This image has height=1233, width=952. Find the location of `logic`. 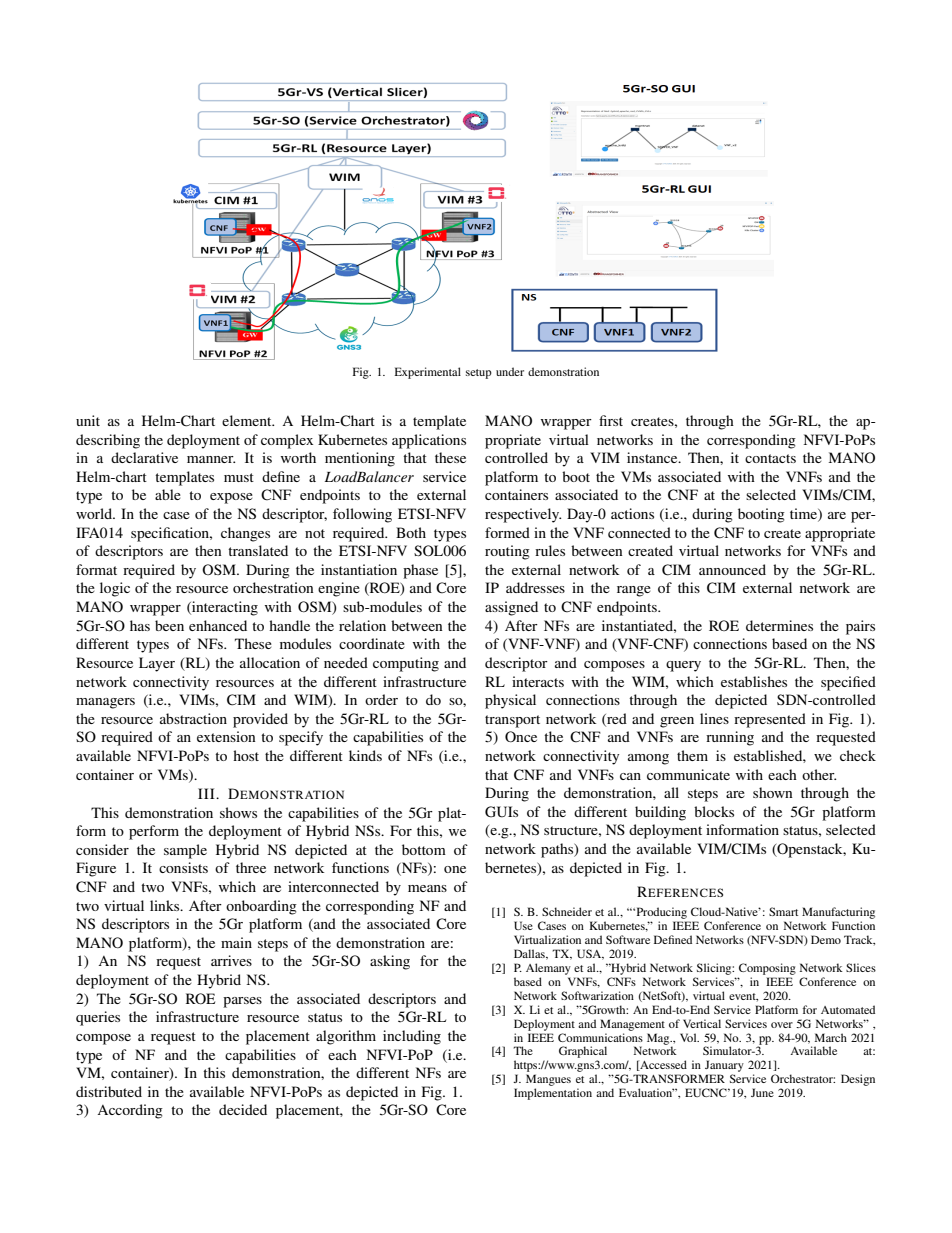

logic is located at coordinates (115, 589).
